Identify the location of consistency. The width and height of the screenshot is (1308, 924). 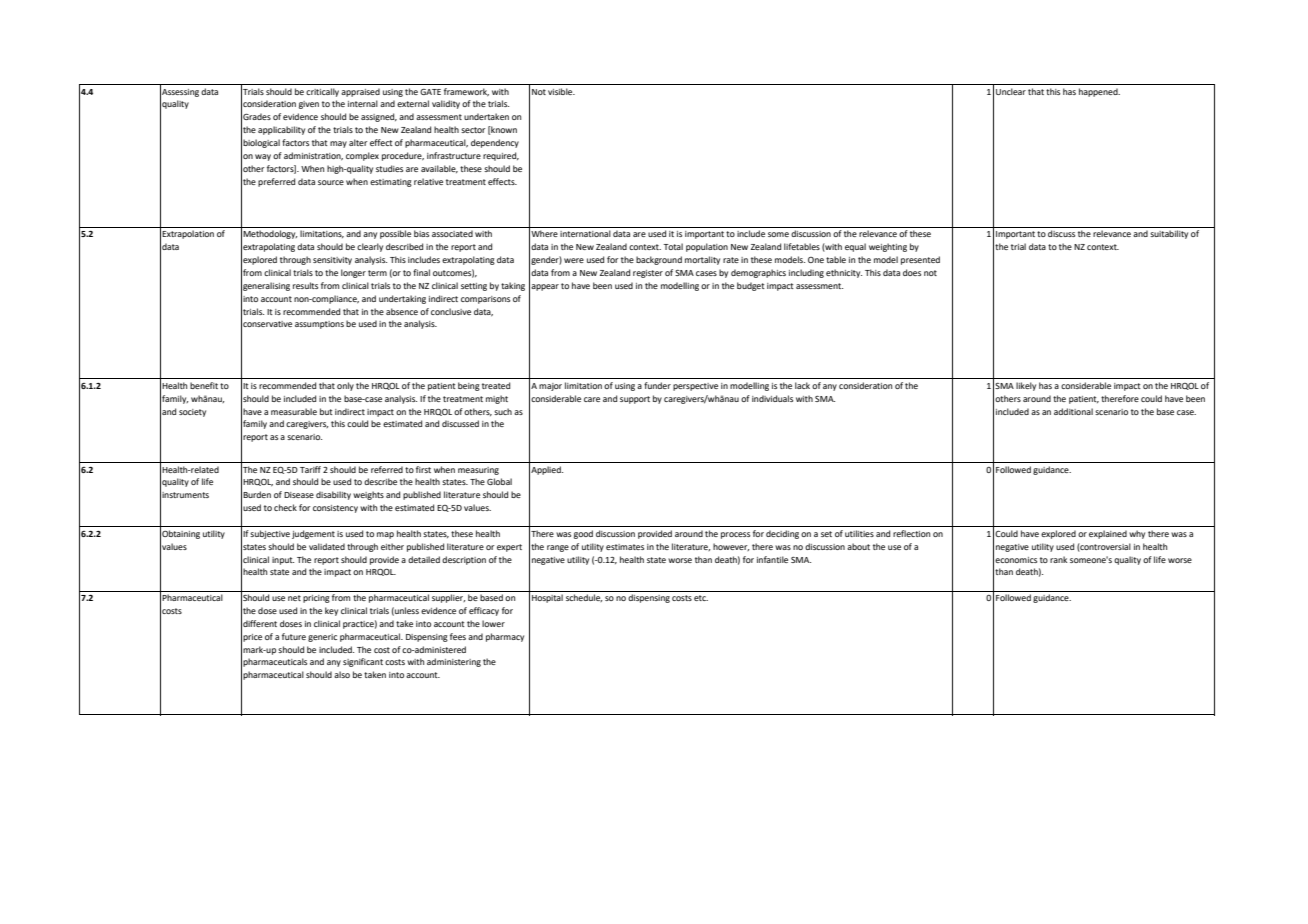
(335, 509).
